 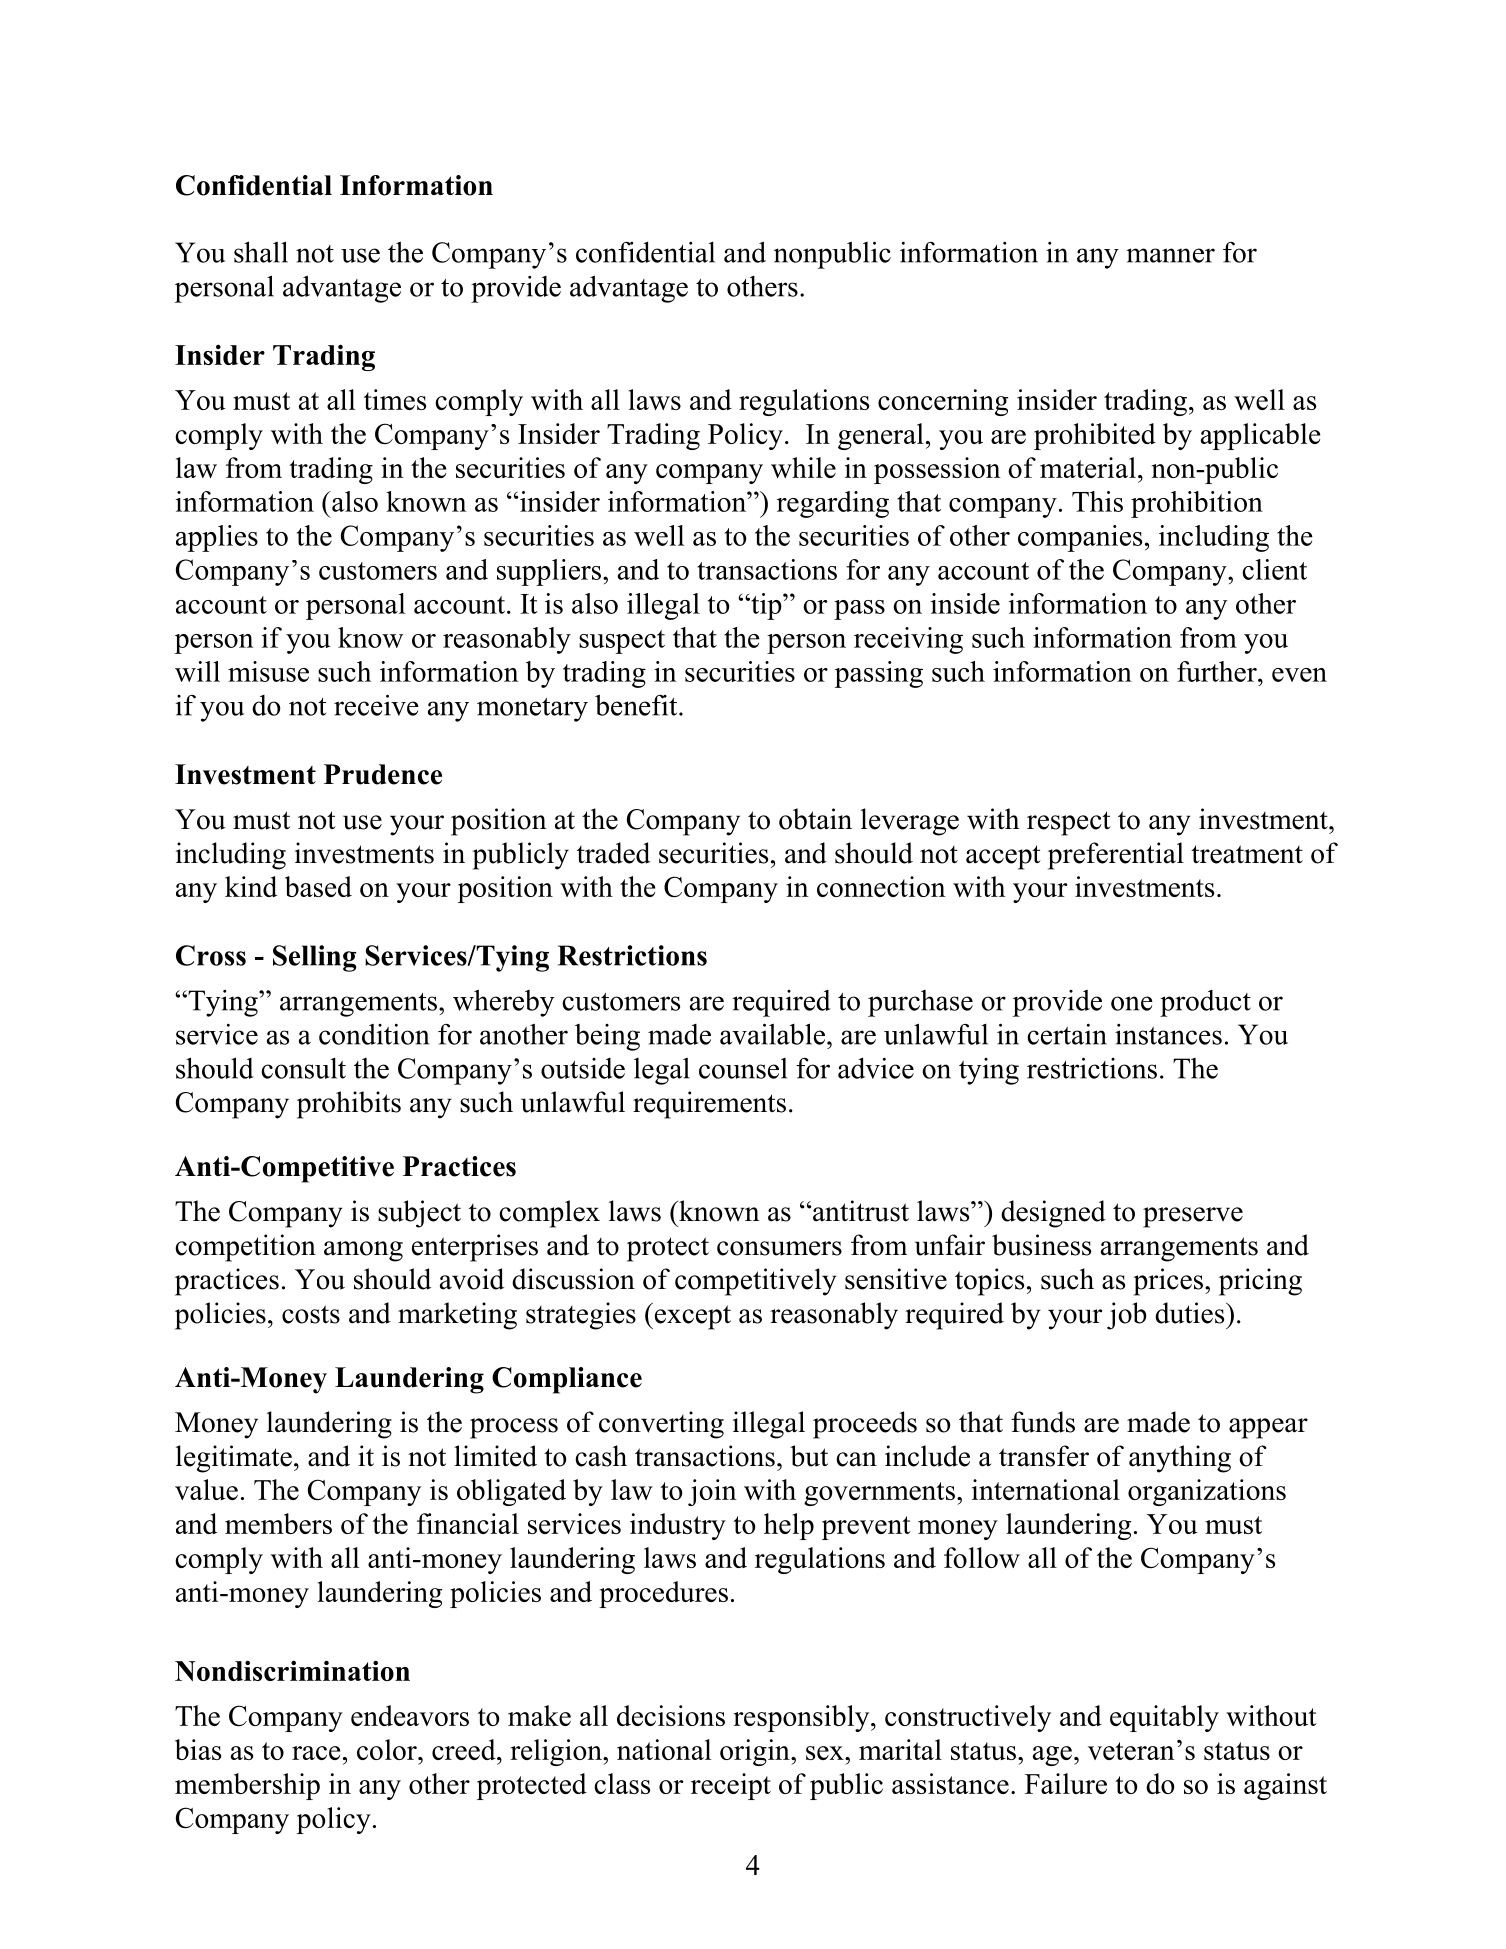 What do you see at coordinates (383, 774) in the document?
I see `Prudence` at bounding box center [383, 774].
